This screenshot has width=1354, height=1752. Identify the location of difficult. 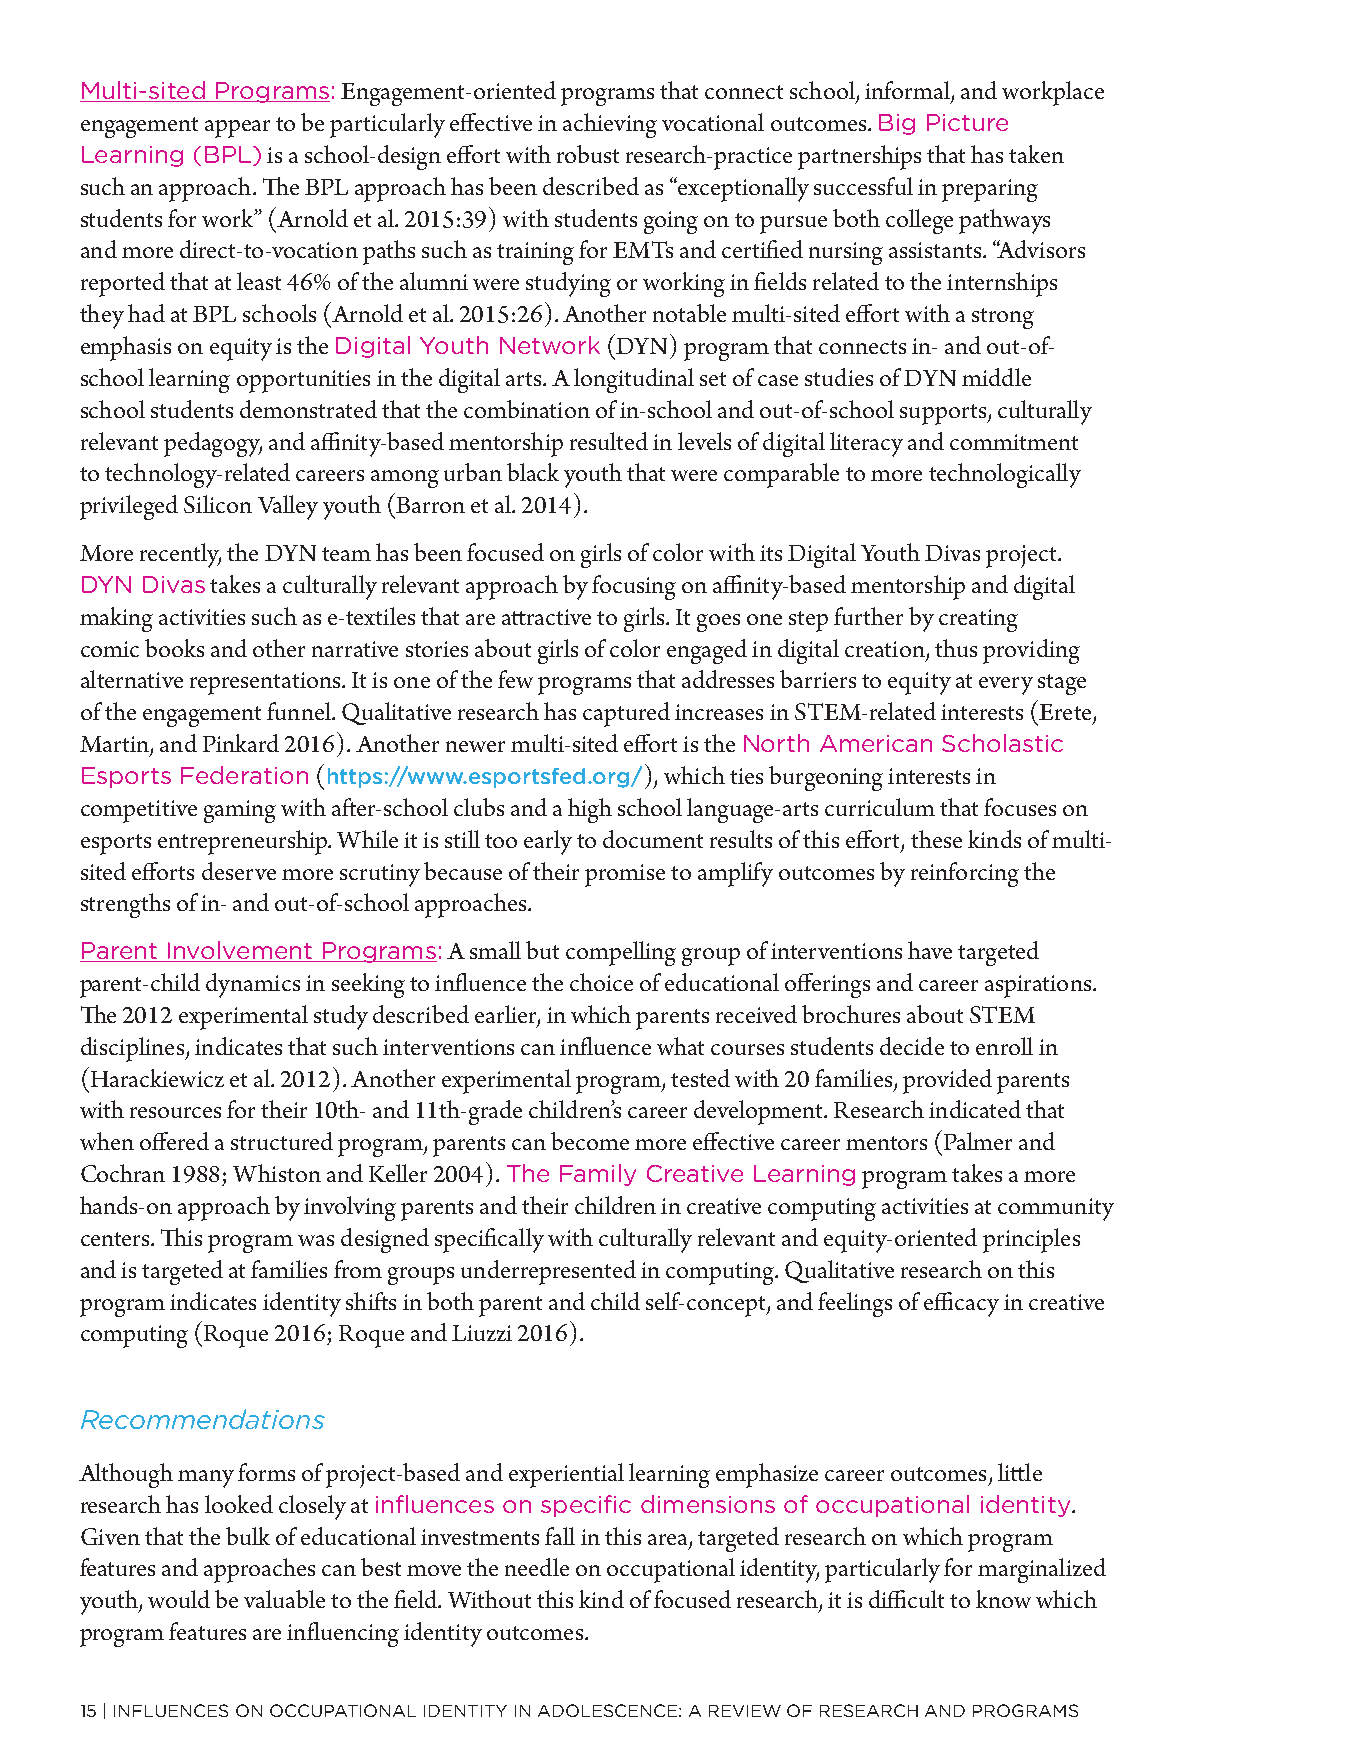
(906, 1599).
